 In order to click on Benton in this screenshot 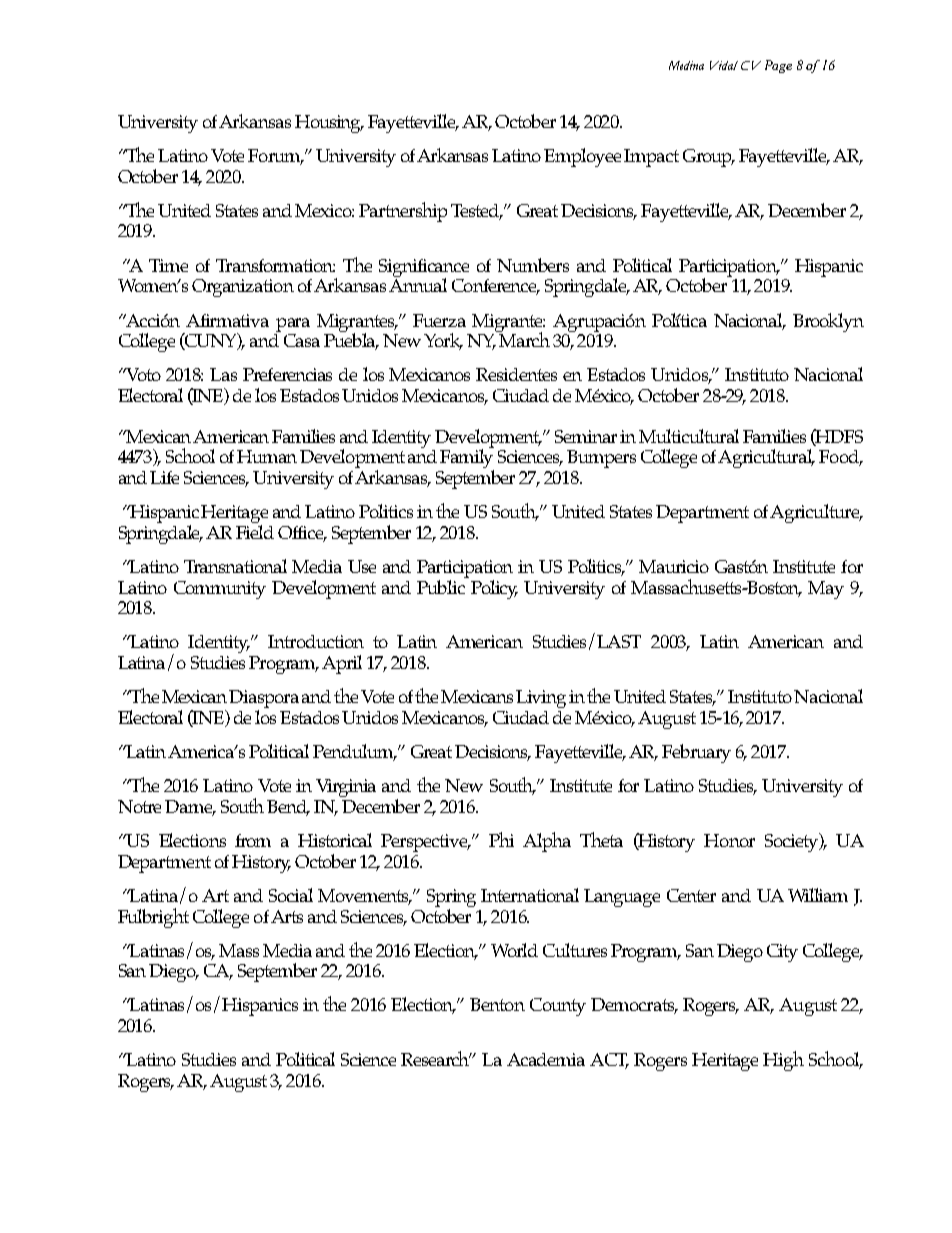, I will do `click(497, 1004)`.
